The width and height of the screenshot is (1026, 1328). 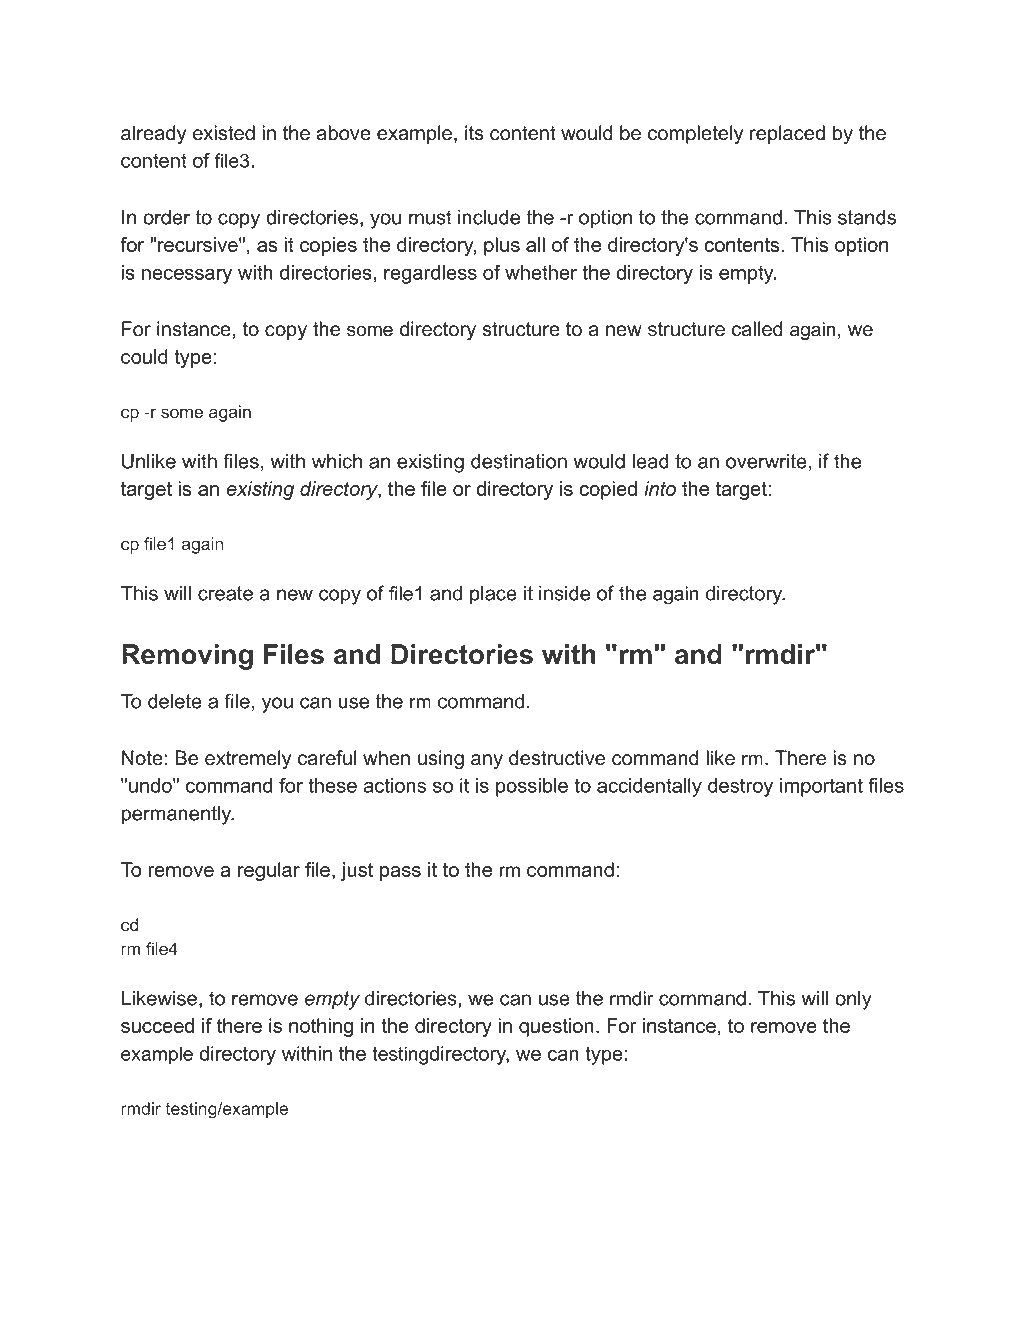 What do you see at coordinates (853, 1000) in the screenshot?
I see `only` at bounding box center [853, 1000].
